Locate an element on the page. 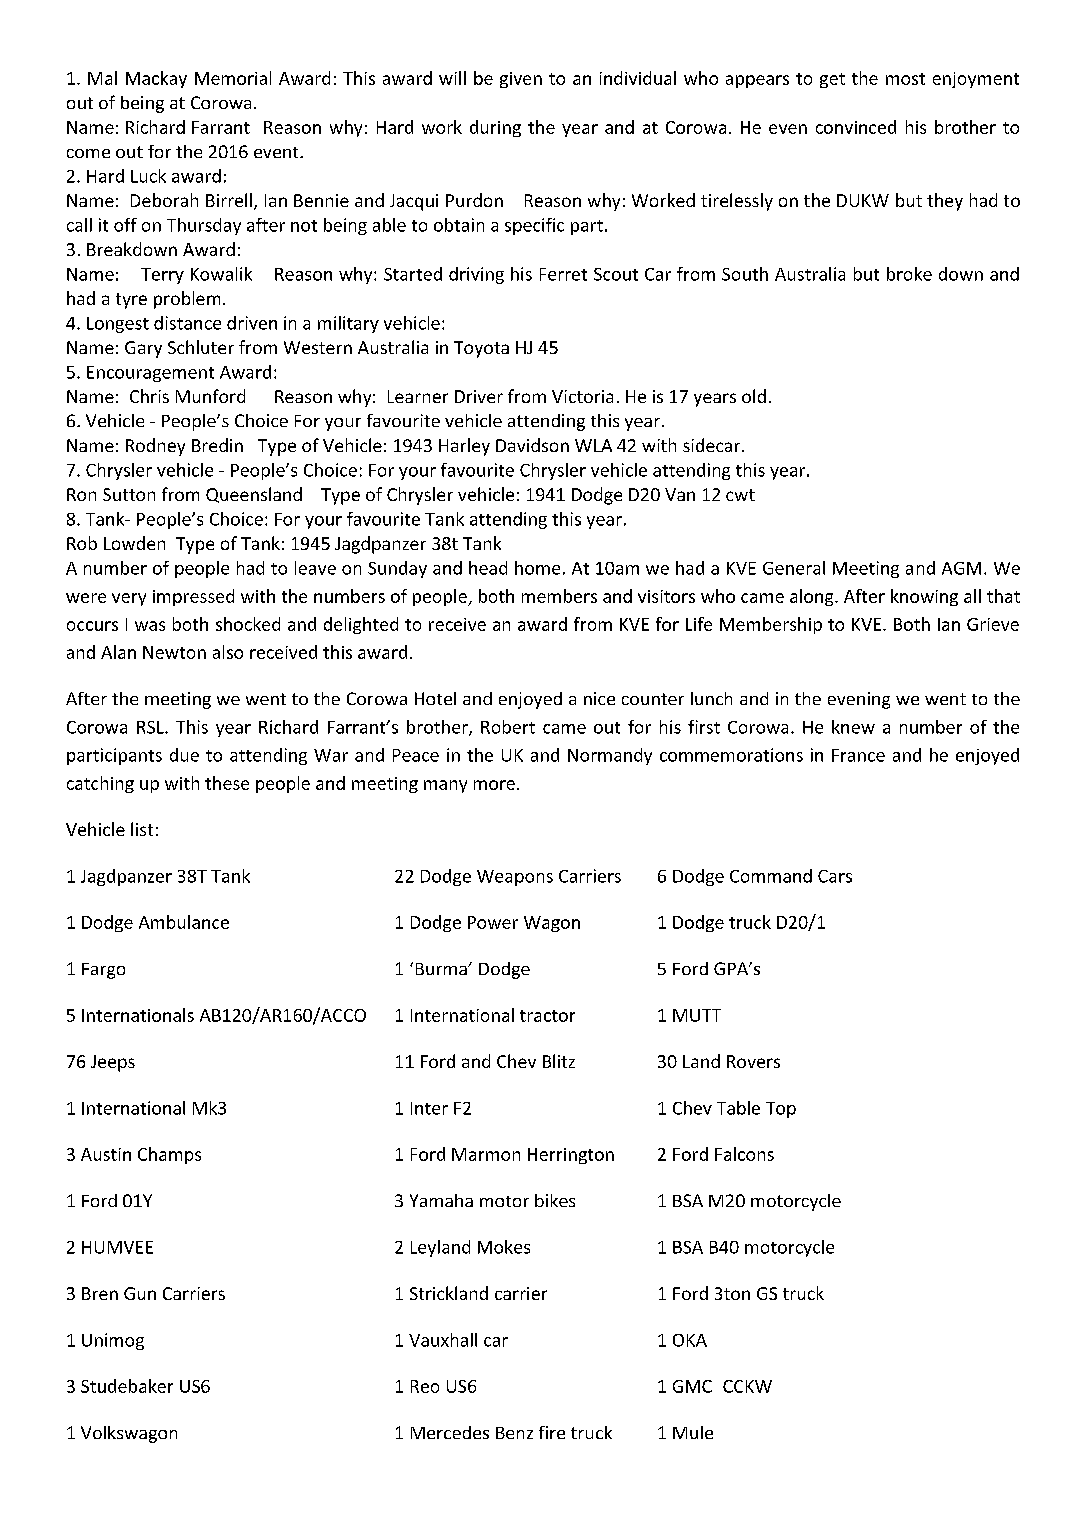 The height and width of the document is (1535, 1086). Robert is located at coordinates (508, 727).
